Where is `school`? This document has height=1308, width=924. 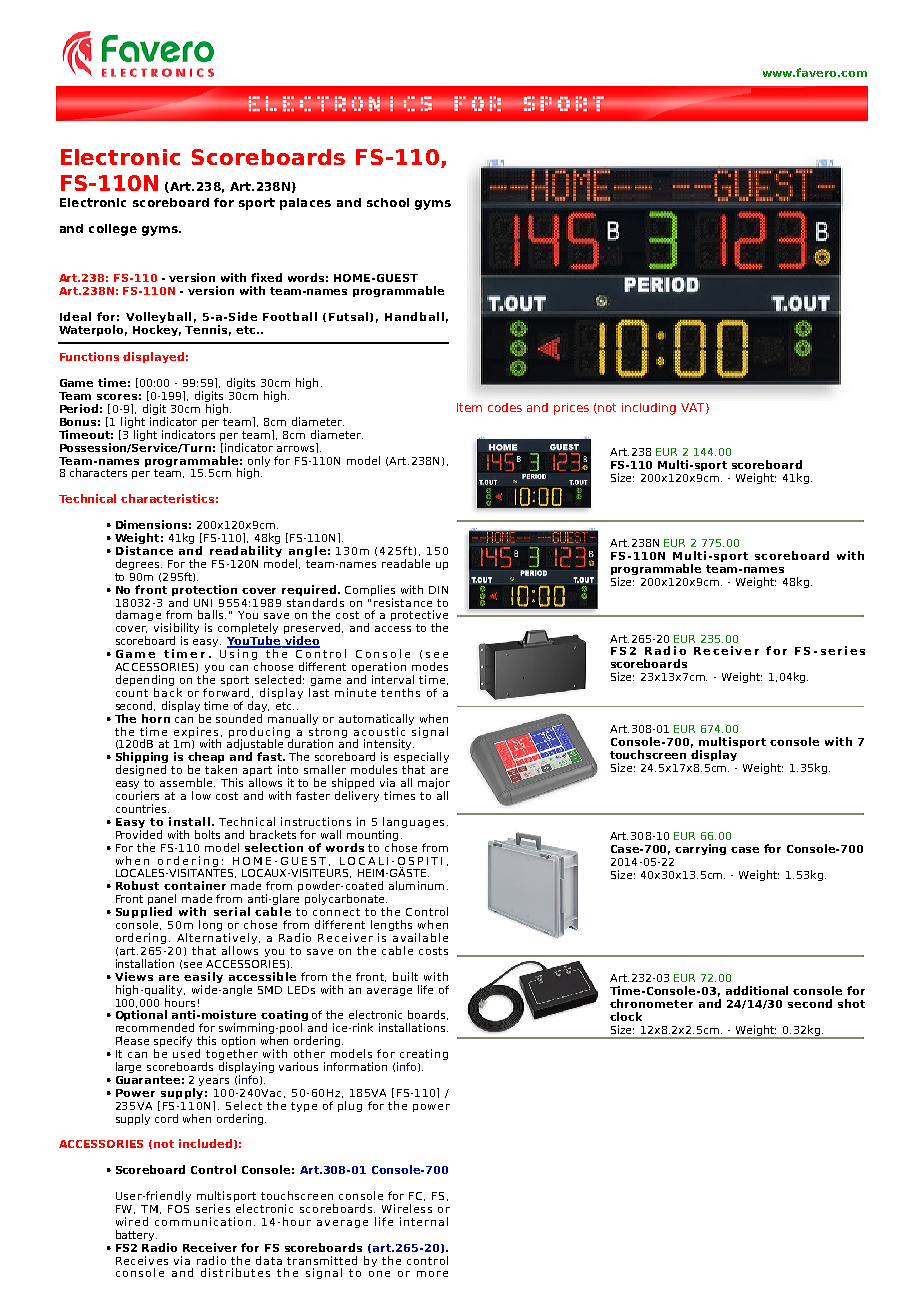
school is located at coordinates (388, 202).
